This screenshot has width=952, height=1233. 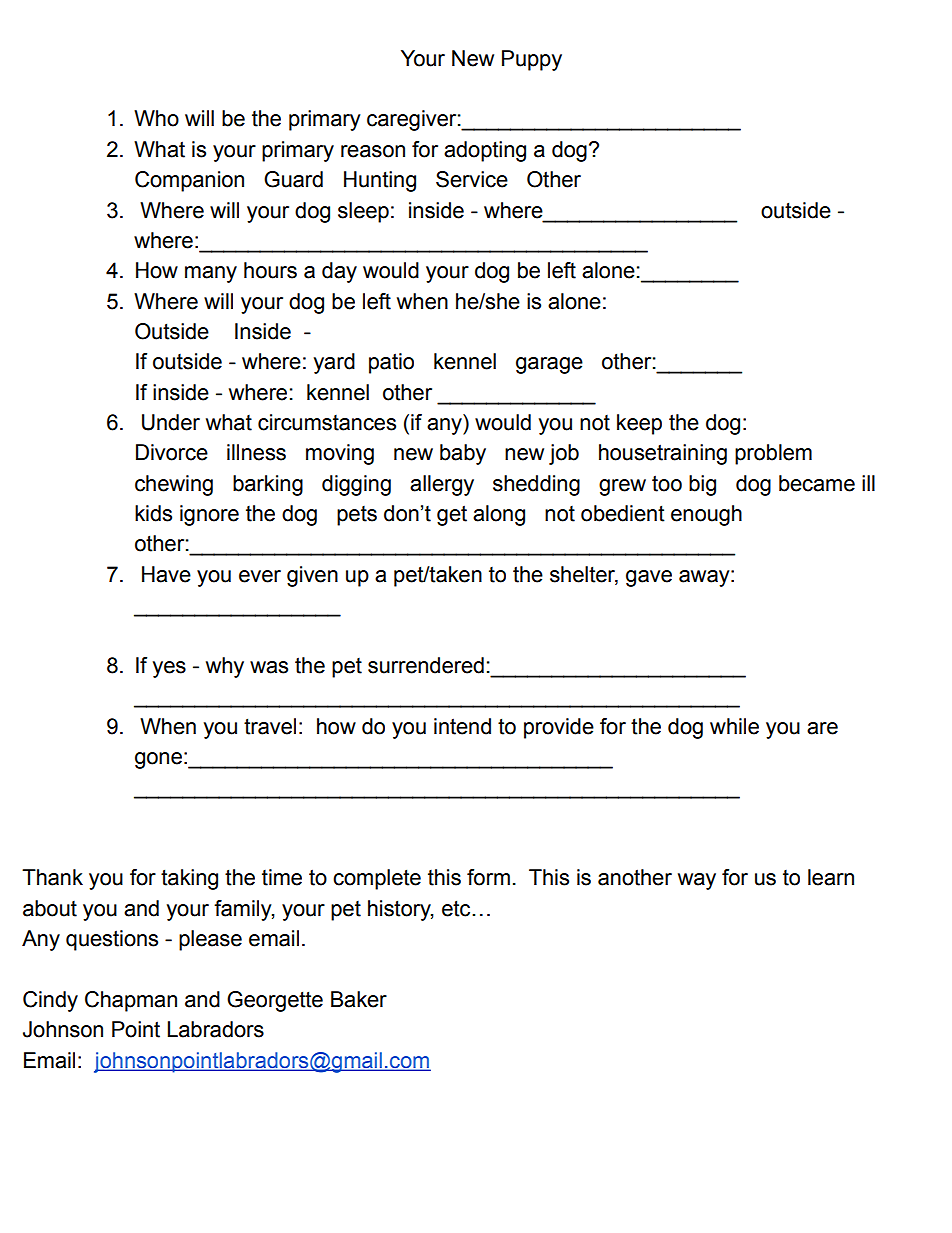 I want to click on Who, so click(x=156, y=118).
